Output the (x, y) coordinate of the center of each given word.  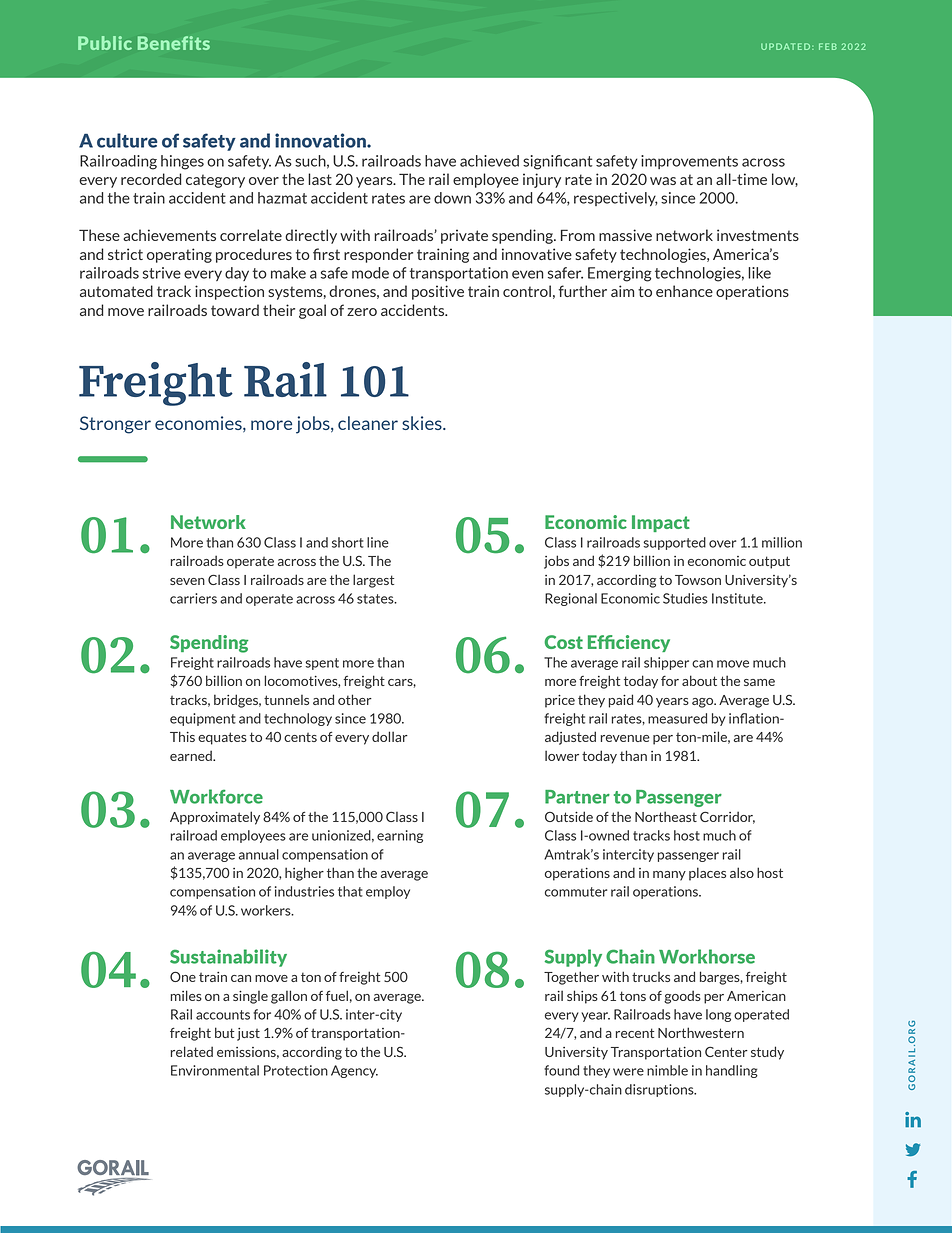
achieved (489, 161)
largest (373, 581)
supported (674, 543)
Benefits (174, 43)
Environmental (215, 1070)
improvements (689, 162)
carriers (193, 598)
